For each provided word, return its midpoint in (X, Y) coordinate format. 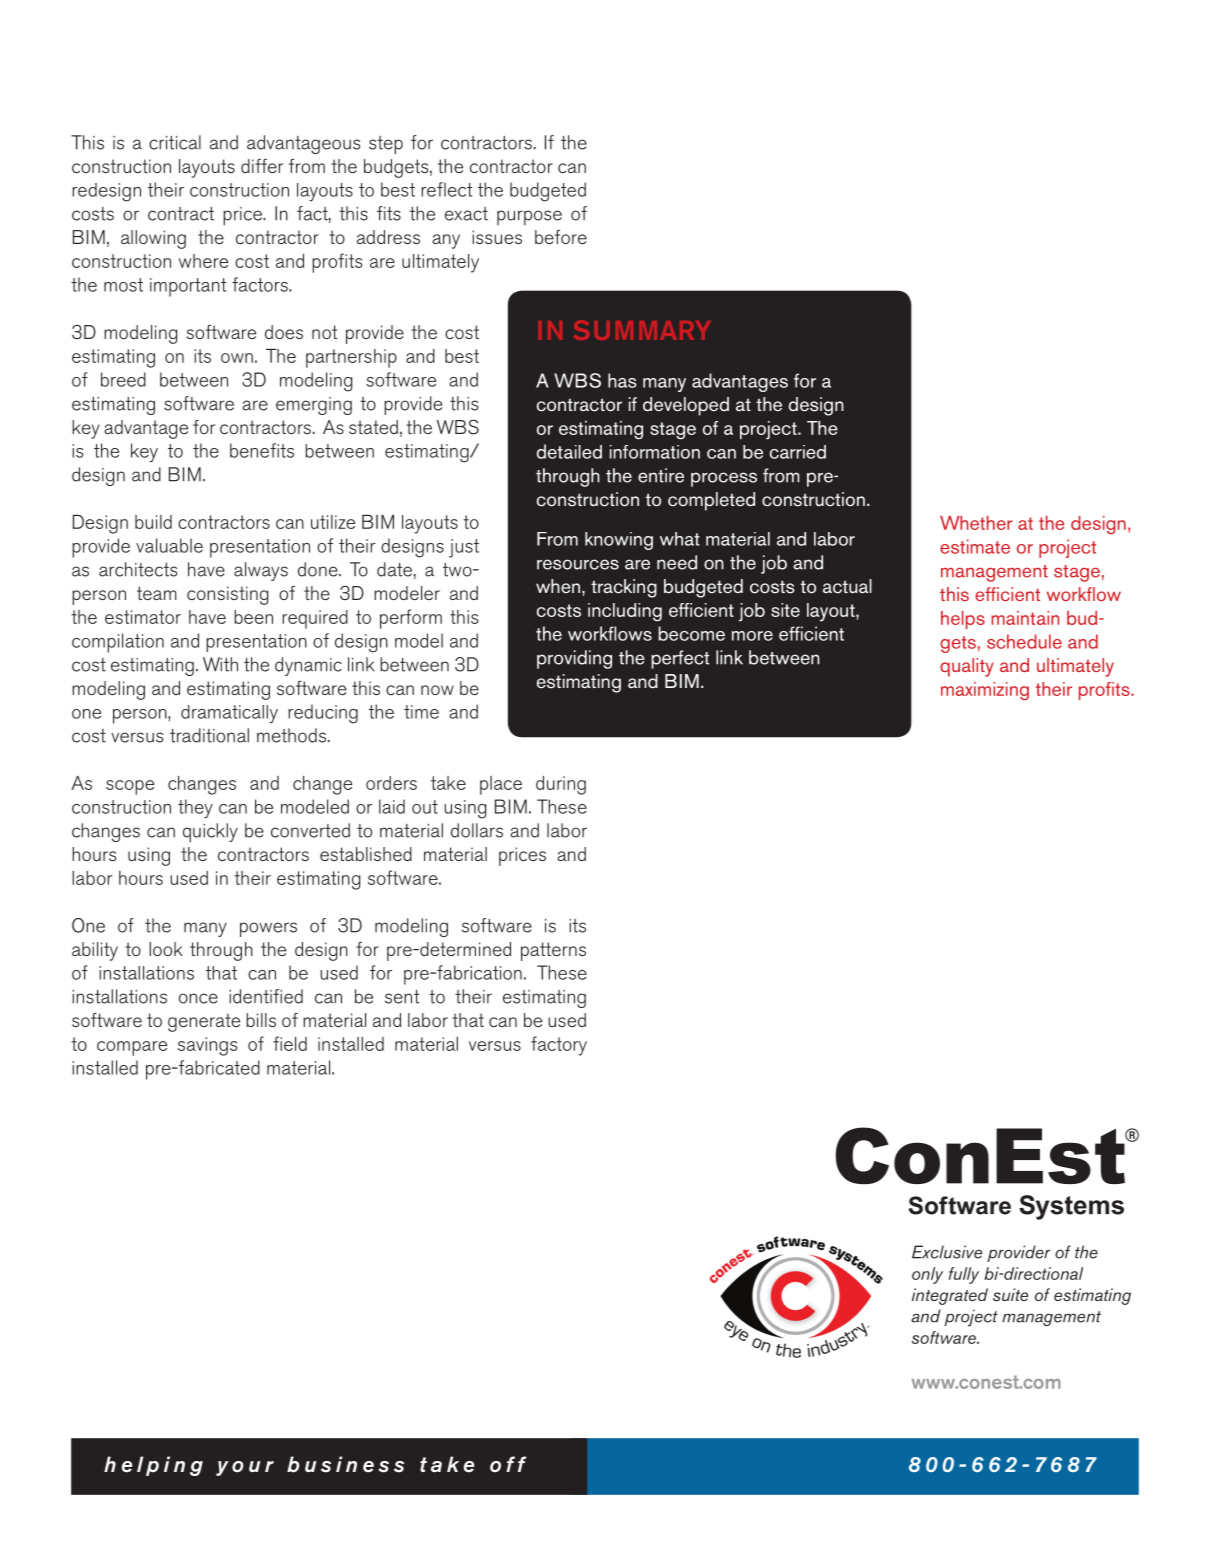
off (508, 1464)
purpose (529, 217)
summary (642, 330)
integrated (950, 1296)
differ (262, 166)
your (245, 1468)
